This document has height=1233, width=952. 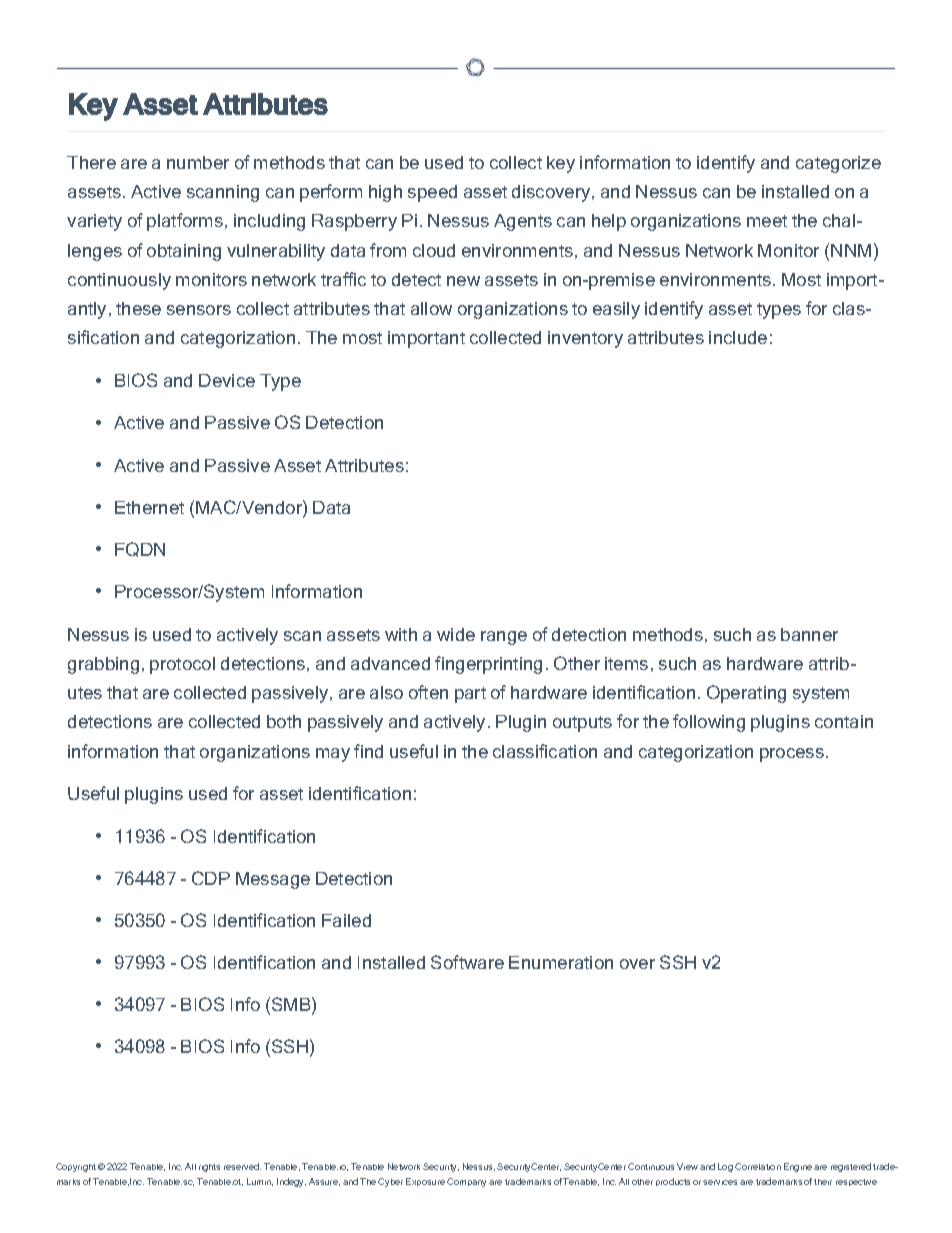 I want to click on rights, so click(x=209, y=1168).
